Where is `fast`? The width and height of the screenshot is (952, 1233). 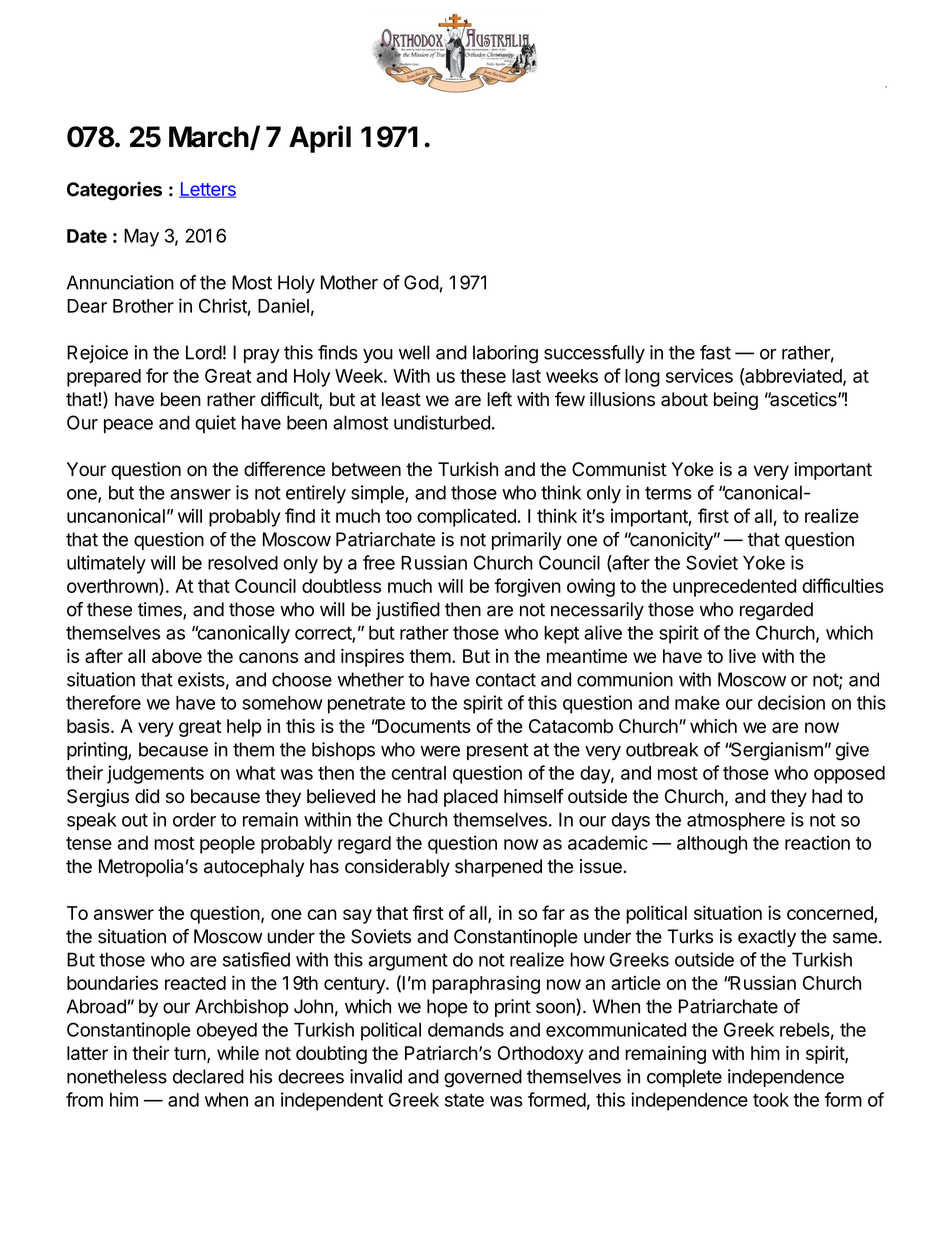 fast is located at coordinates (715, 352).
